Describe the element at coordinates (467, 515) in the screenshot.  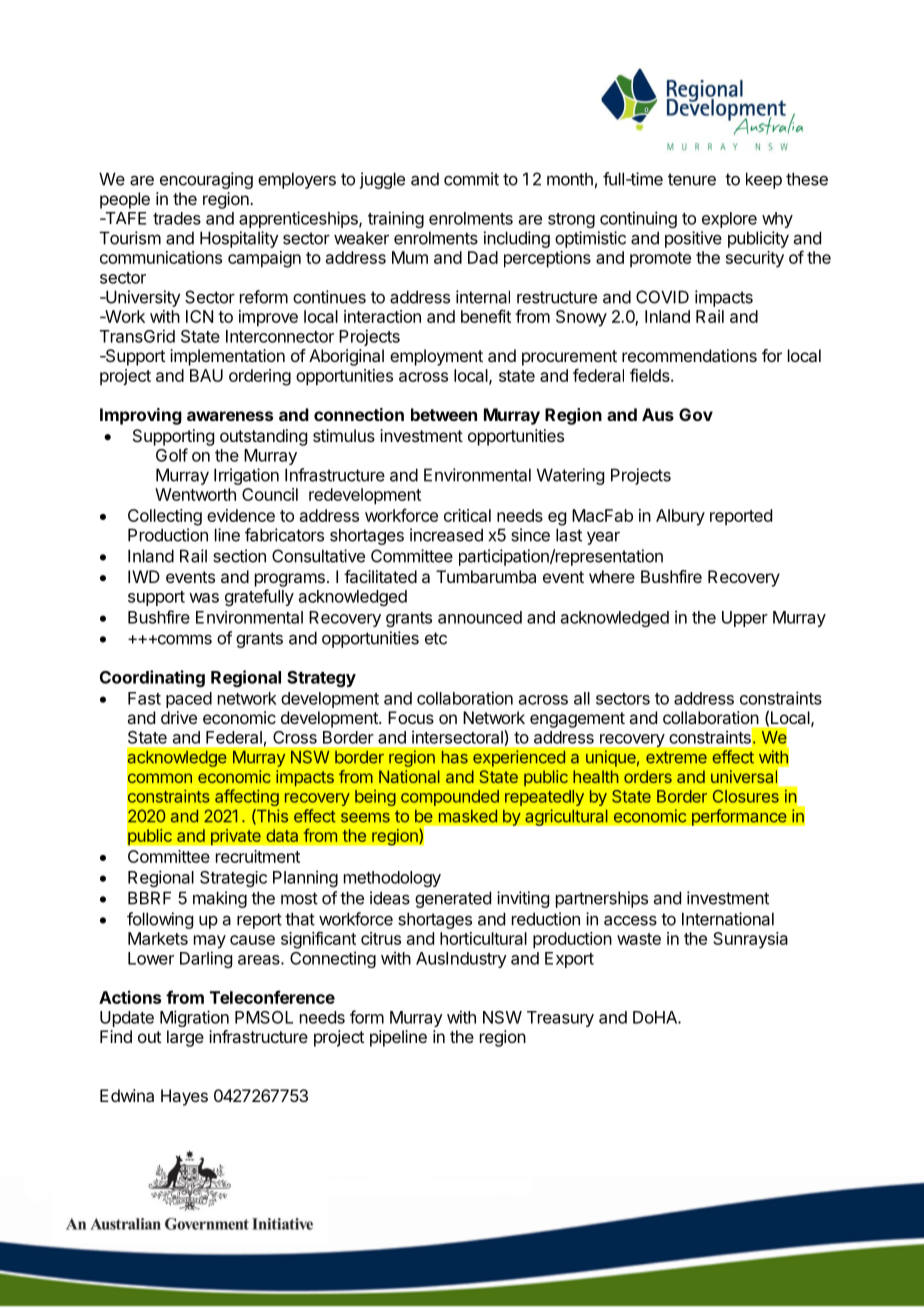
I see `critical` at that location.
